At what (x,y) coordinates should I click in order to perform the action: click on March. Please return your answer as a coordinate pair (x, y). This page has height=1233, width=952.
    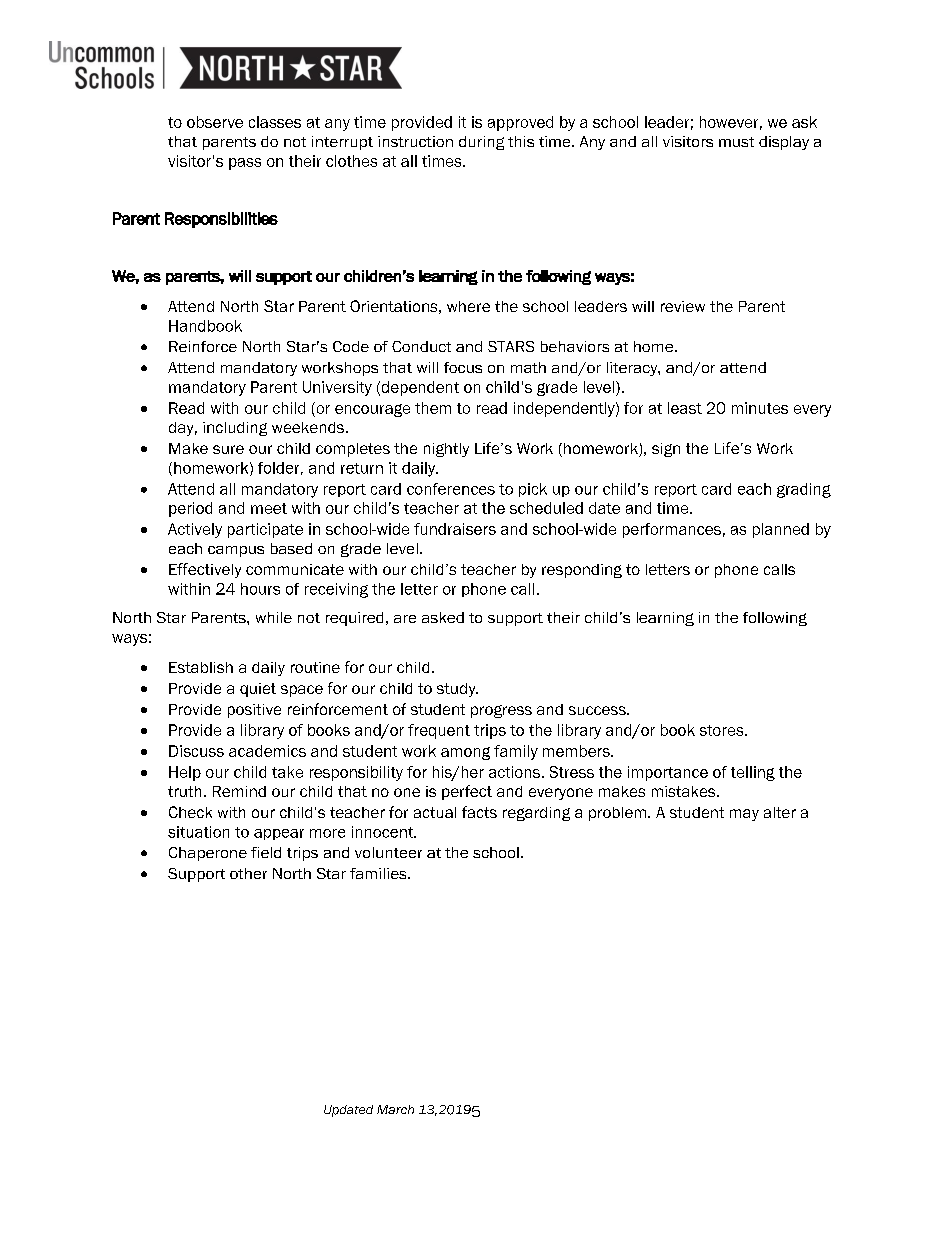
    Looking at the image, I should click on (395, 1109).
